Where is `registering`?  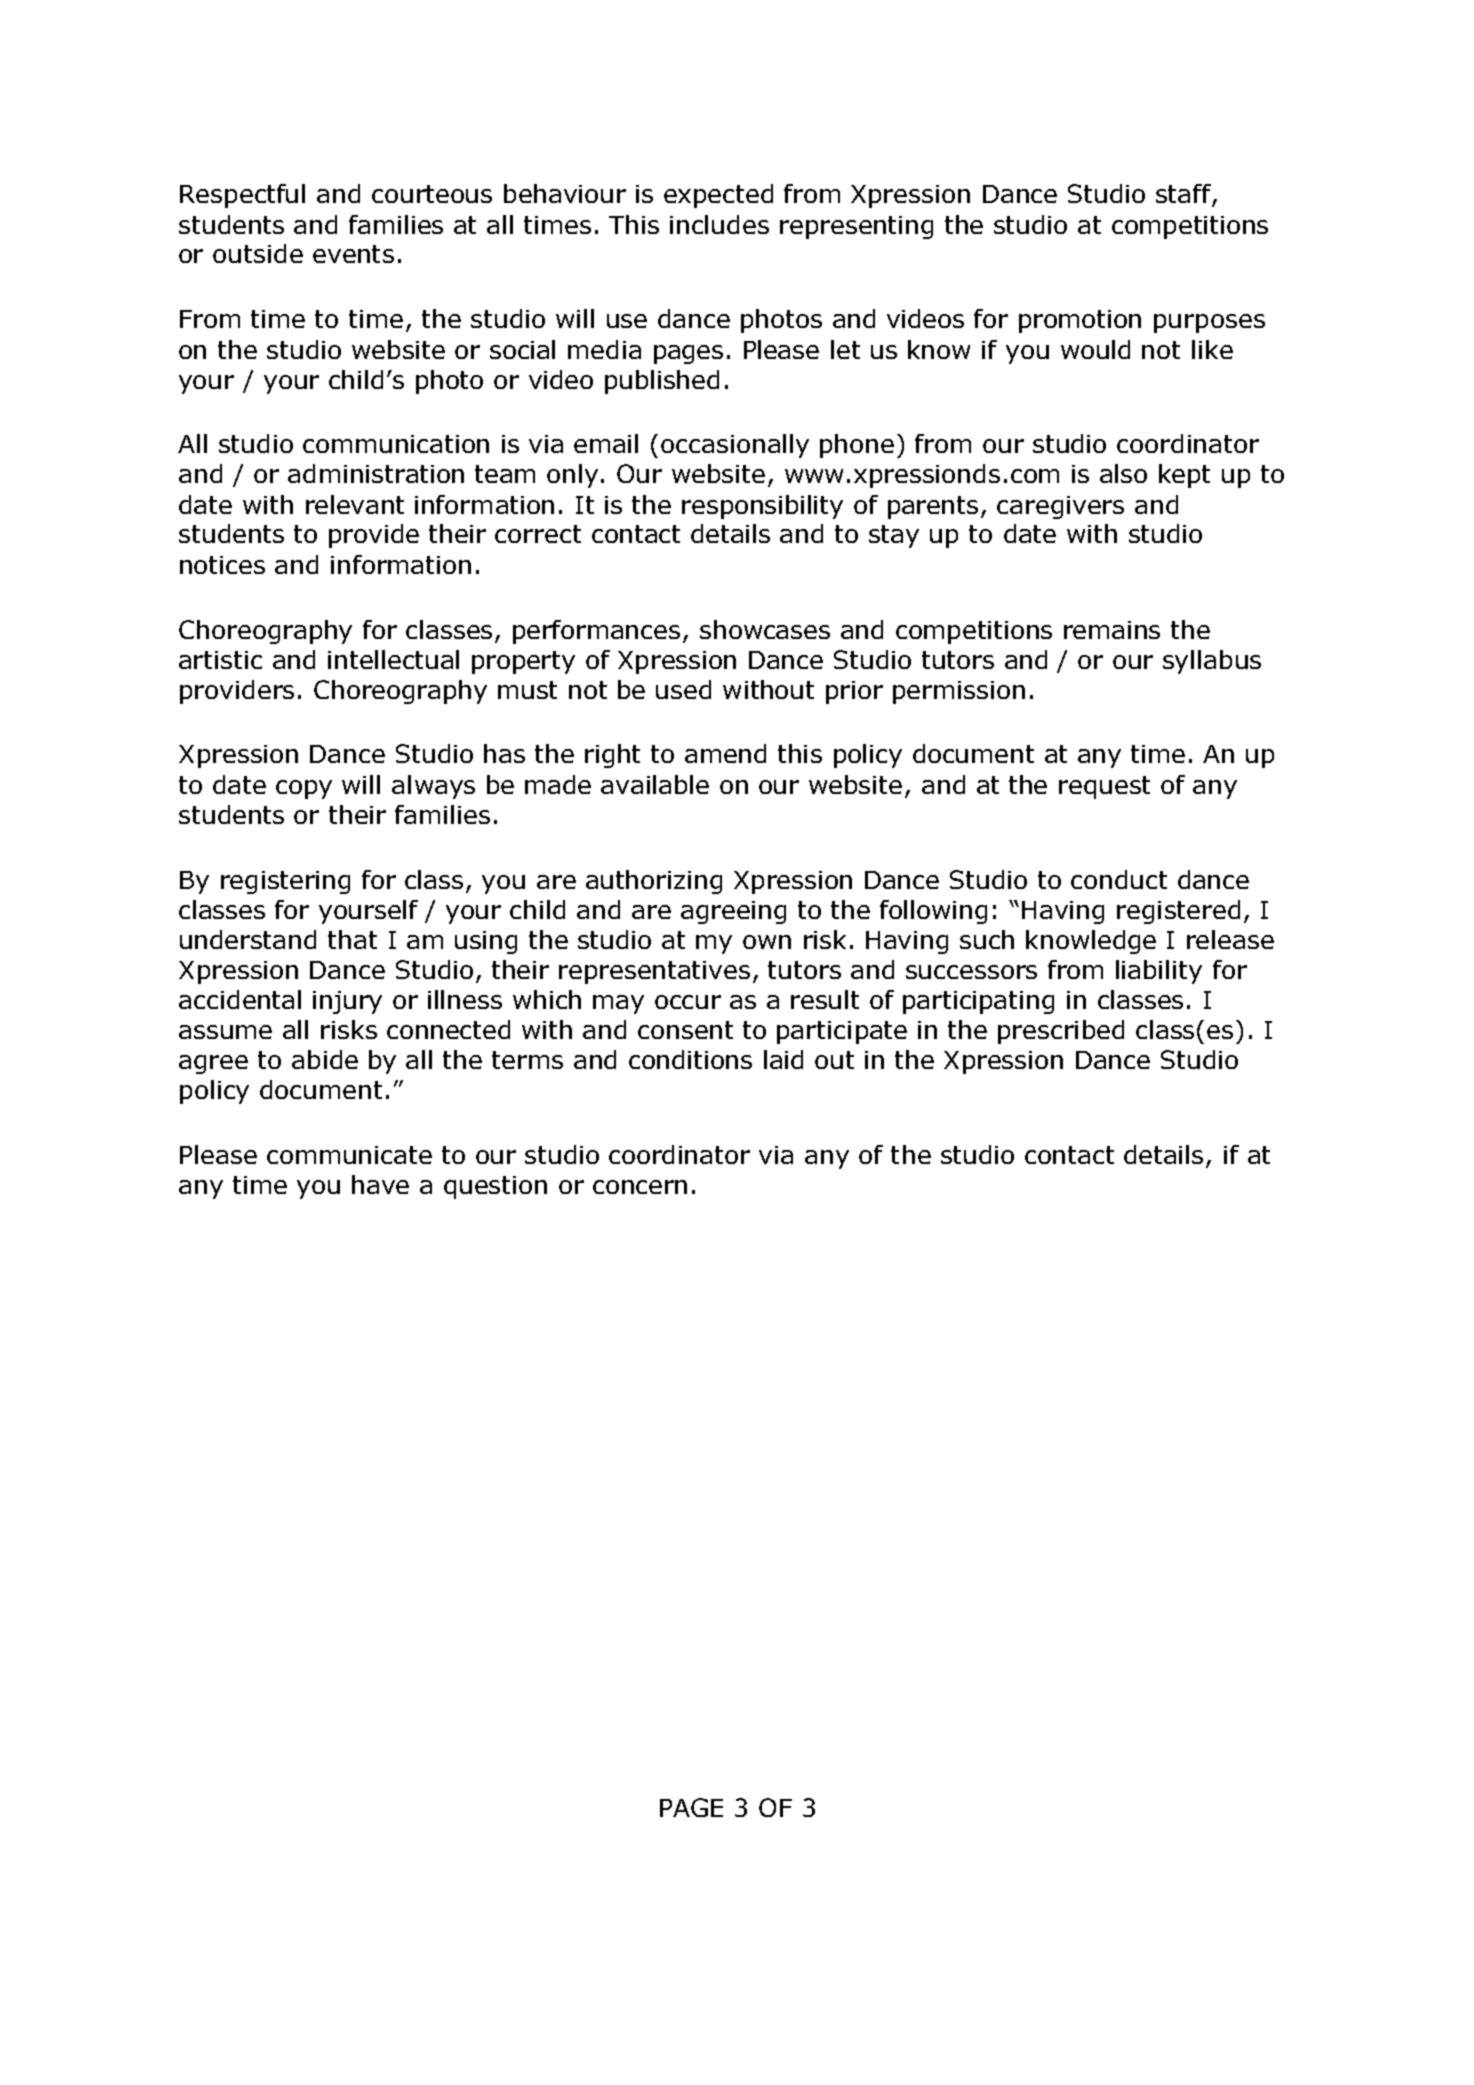 registering is located at coordinates (285, 882).
